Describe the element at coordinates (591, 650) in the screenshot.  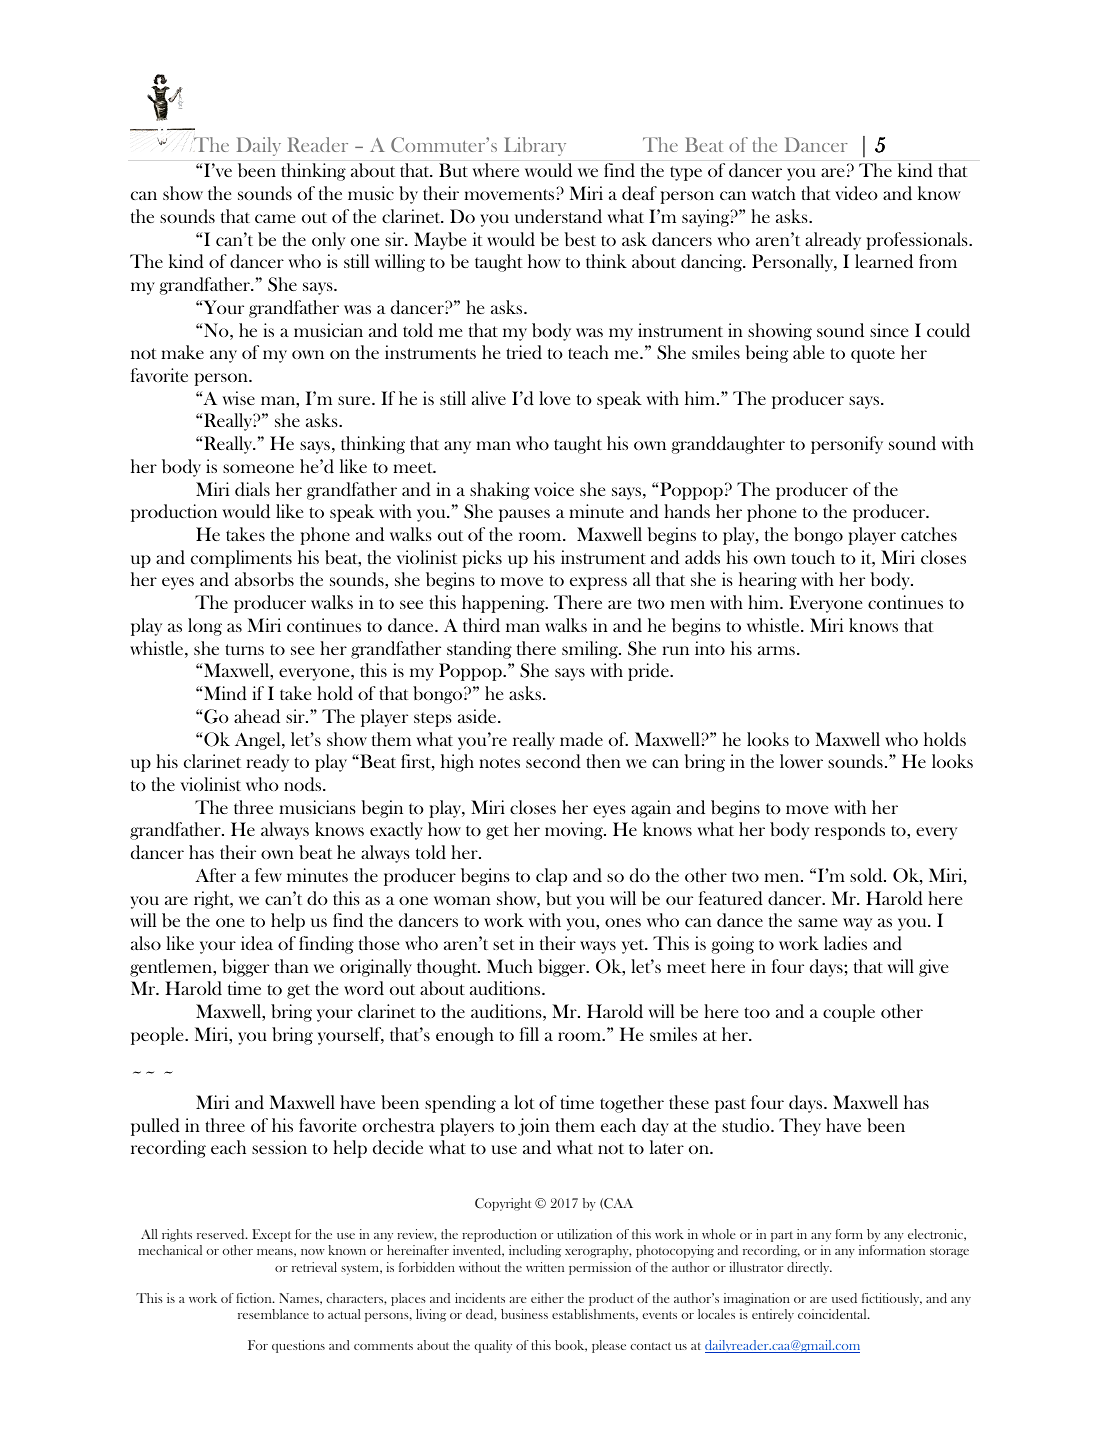
I see `smiling` at that location.
